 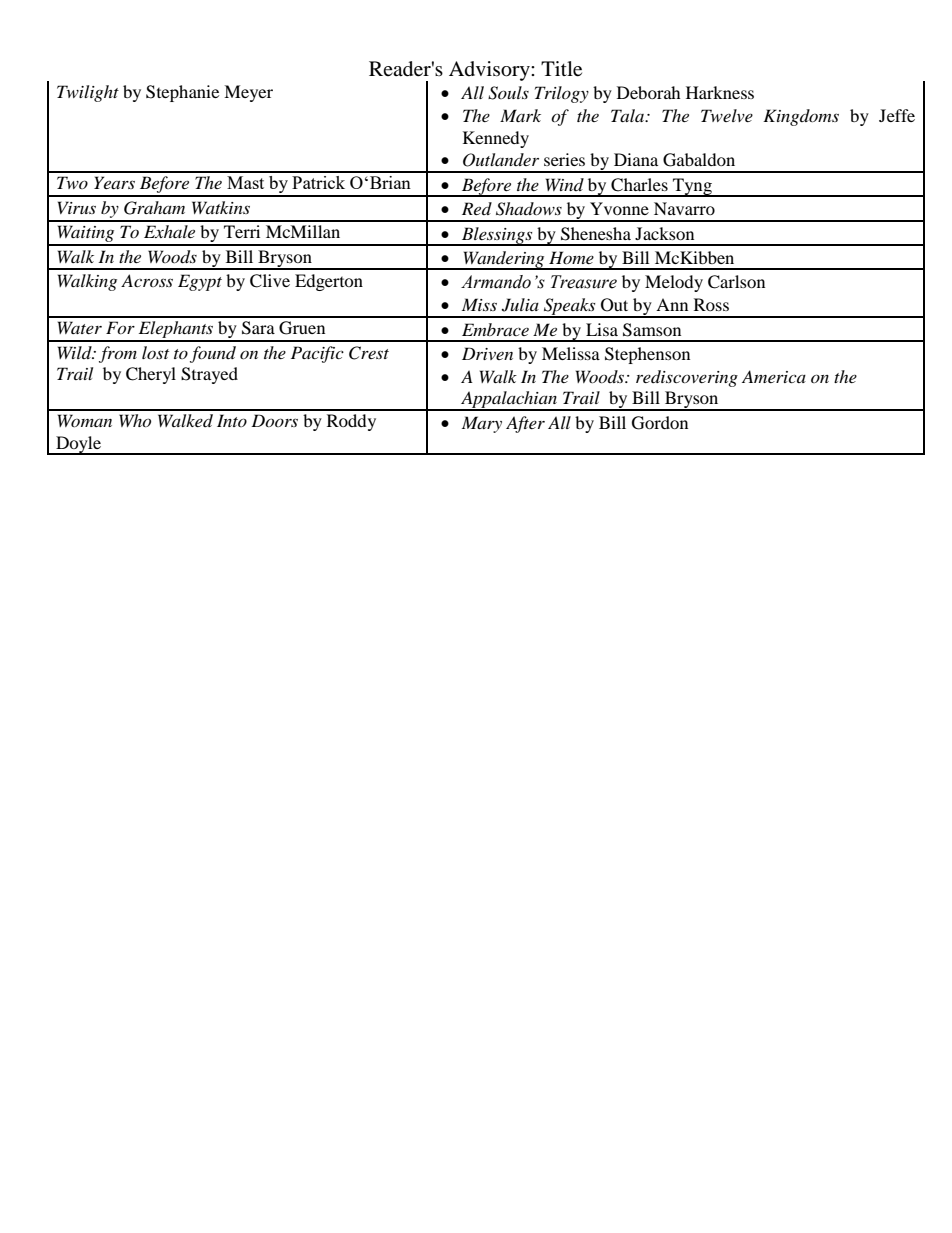 I want to click on Advisory, so click(x=490, y=71).
